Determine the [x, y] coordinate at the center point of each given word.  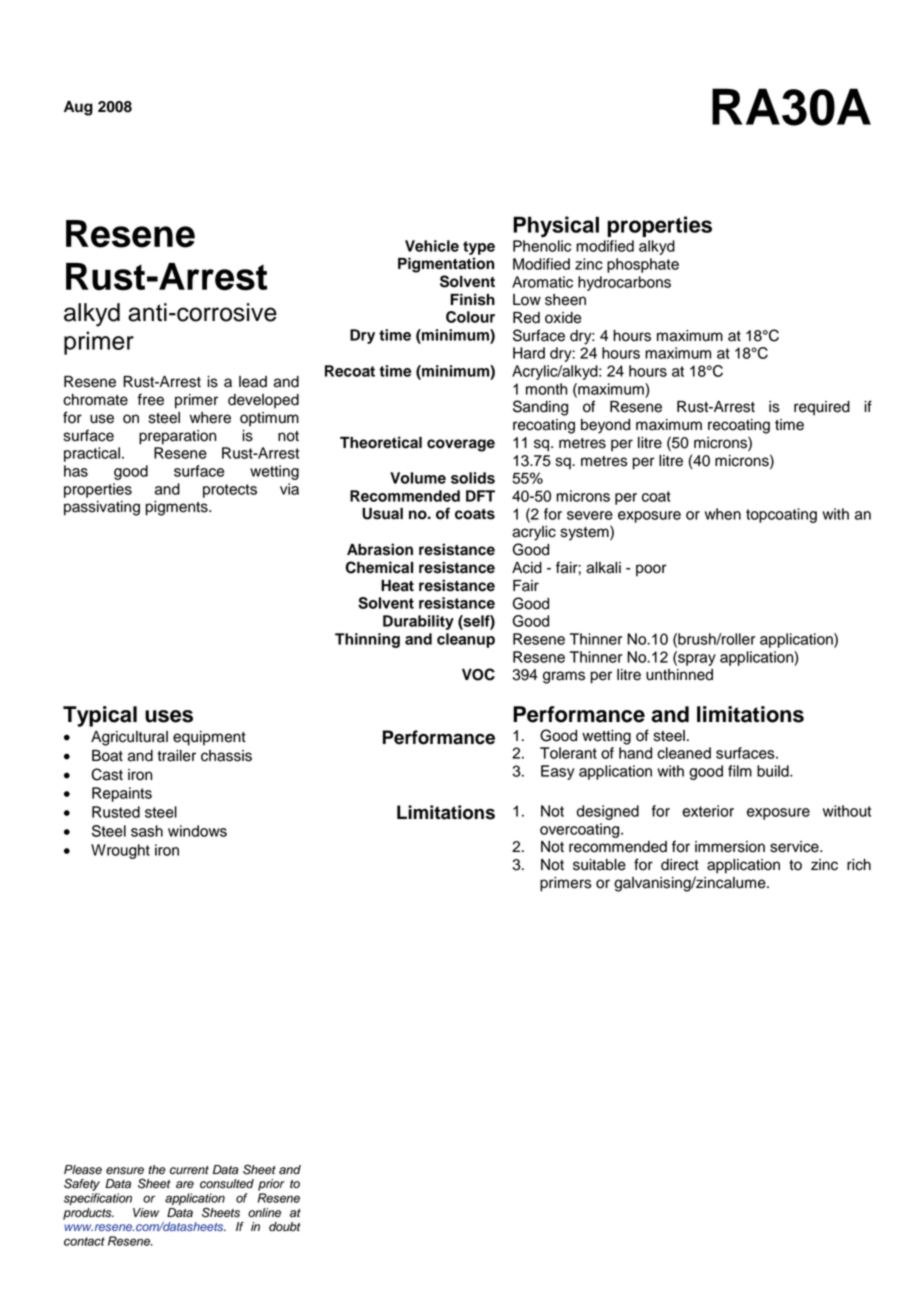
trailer [176, 756]
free [151, 399]
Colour [470, 317]
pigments [178, 508]
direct [680, 865]
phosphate [643, 265]
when [723, 514]
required [822, 408]
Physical [556, 227]
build [774, 771]
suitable [599, 865]
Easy [558, 772]
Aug [78, 108]
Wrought [120, 851]
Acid [527, 568]
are [185, 1185]
